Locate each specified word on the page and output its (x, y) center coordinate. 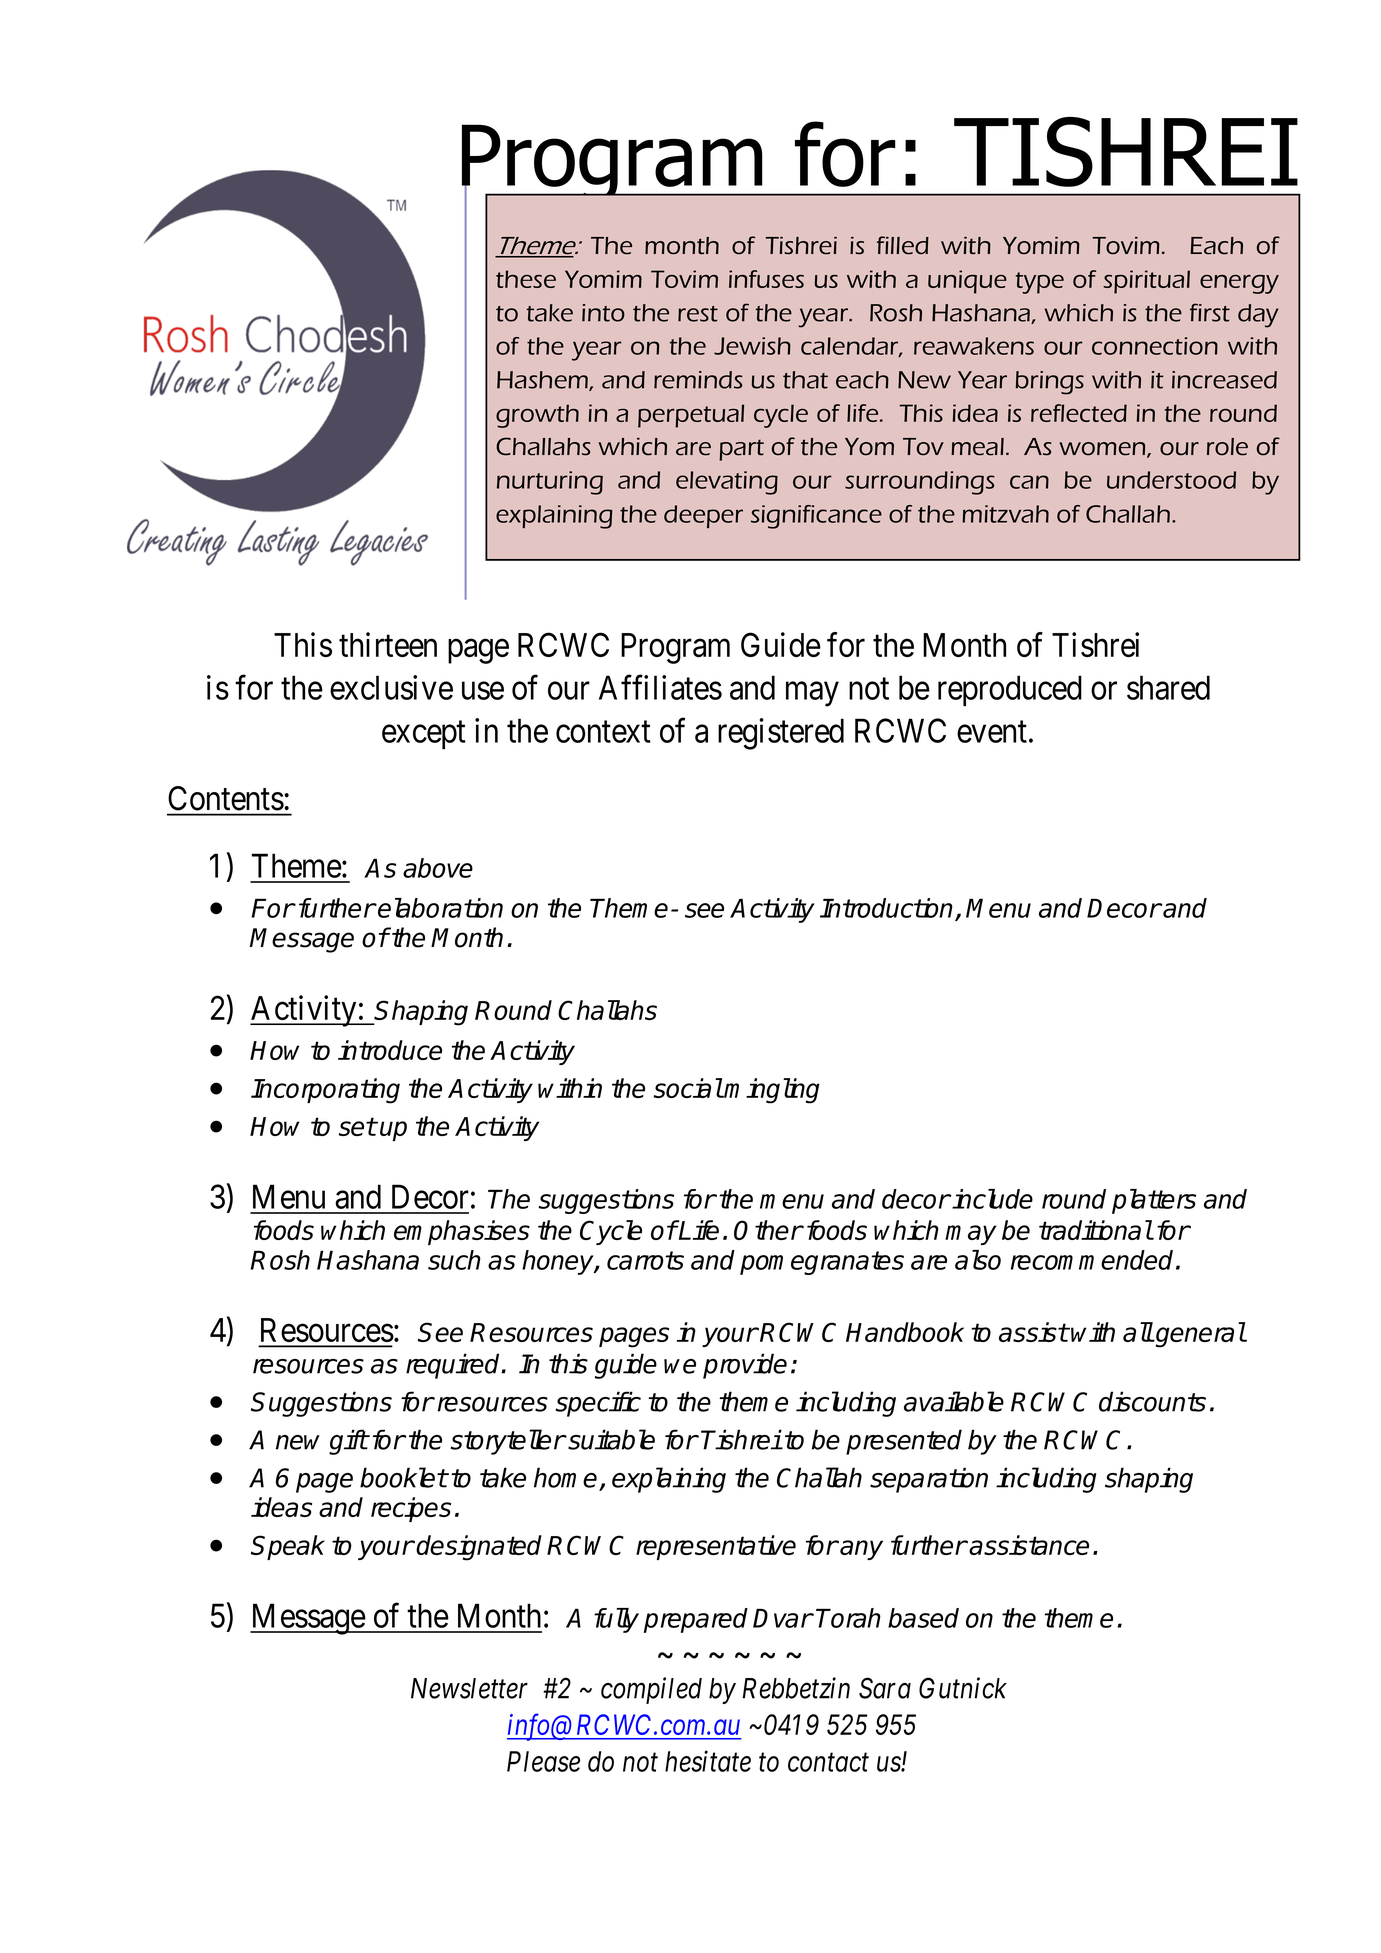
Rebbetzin (796, 1688)
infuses (766, 279)
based (923, 1618)
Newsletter (469, 1688)
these (526, 279)
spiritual (1146, 282)
